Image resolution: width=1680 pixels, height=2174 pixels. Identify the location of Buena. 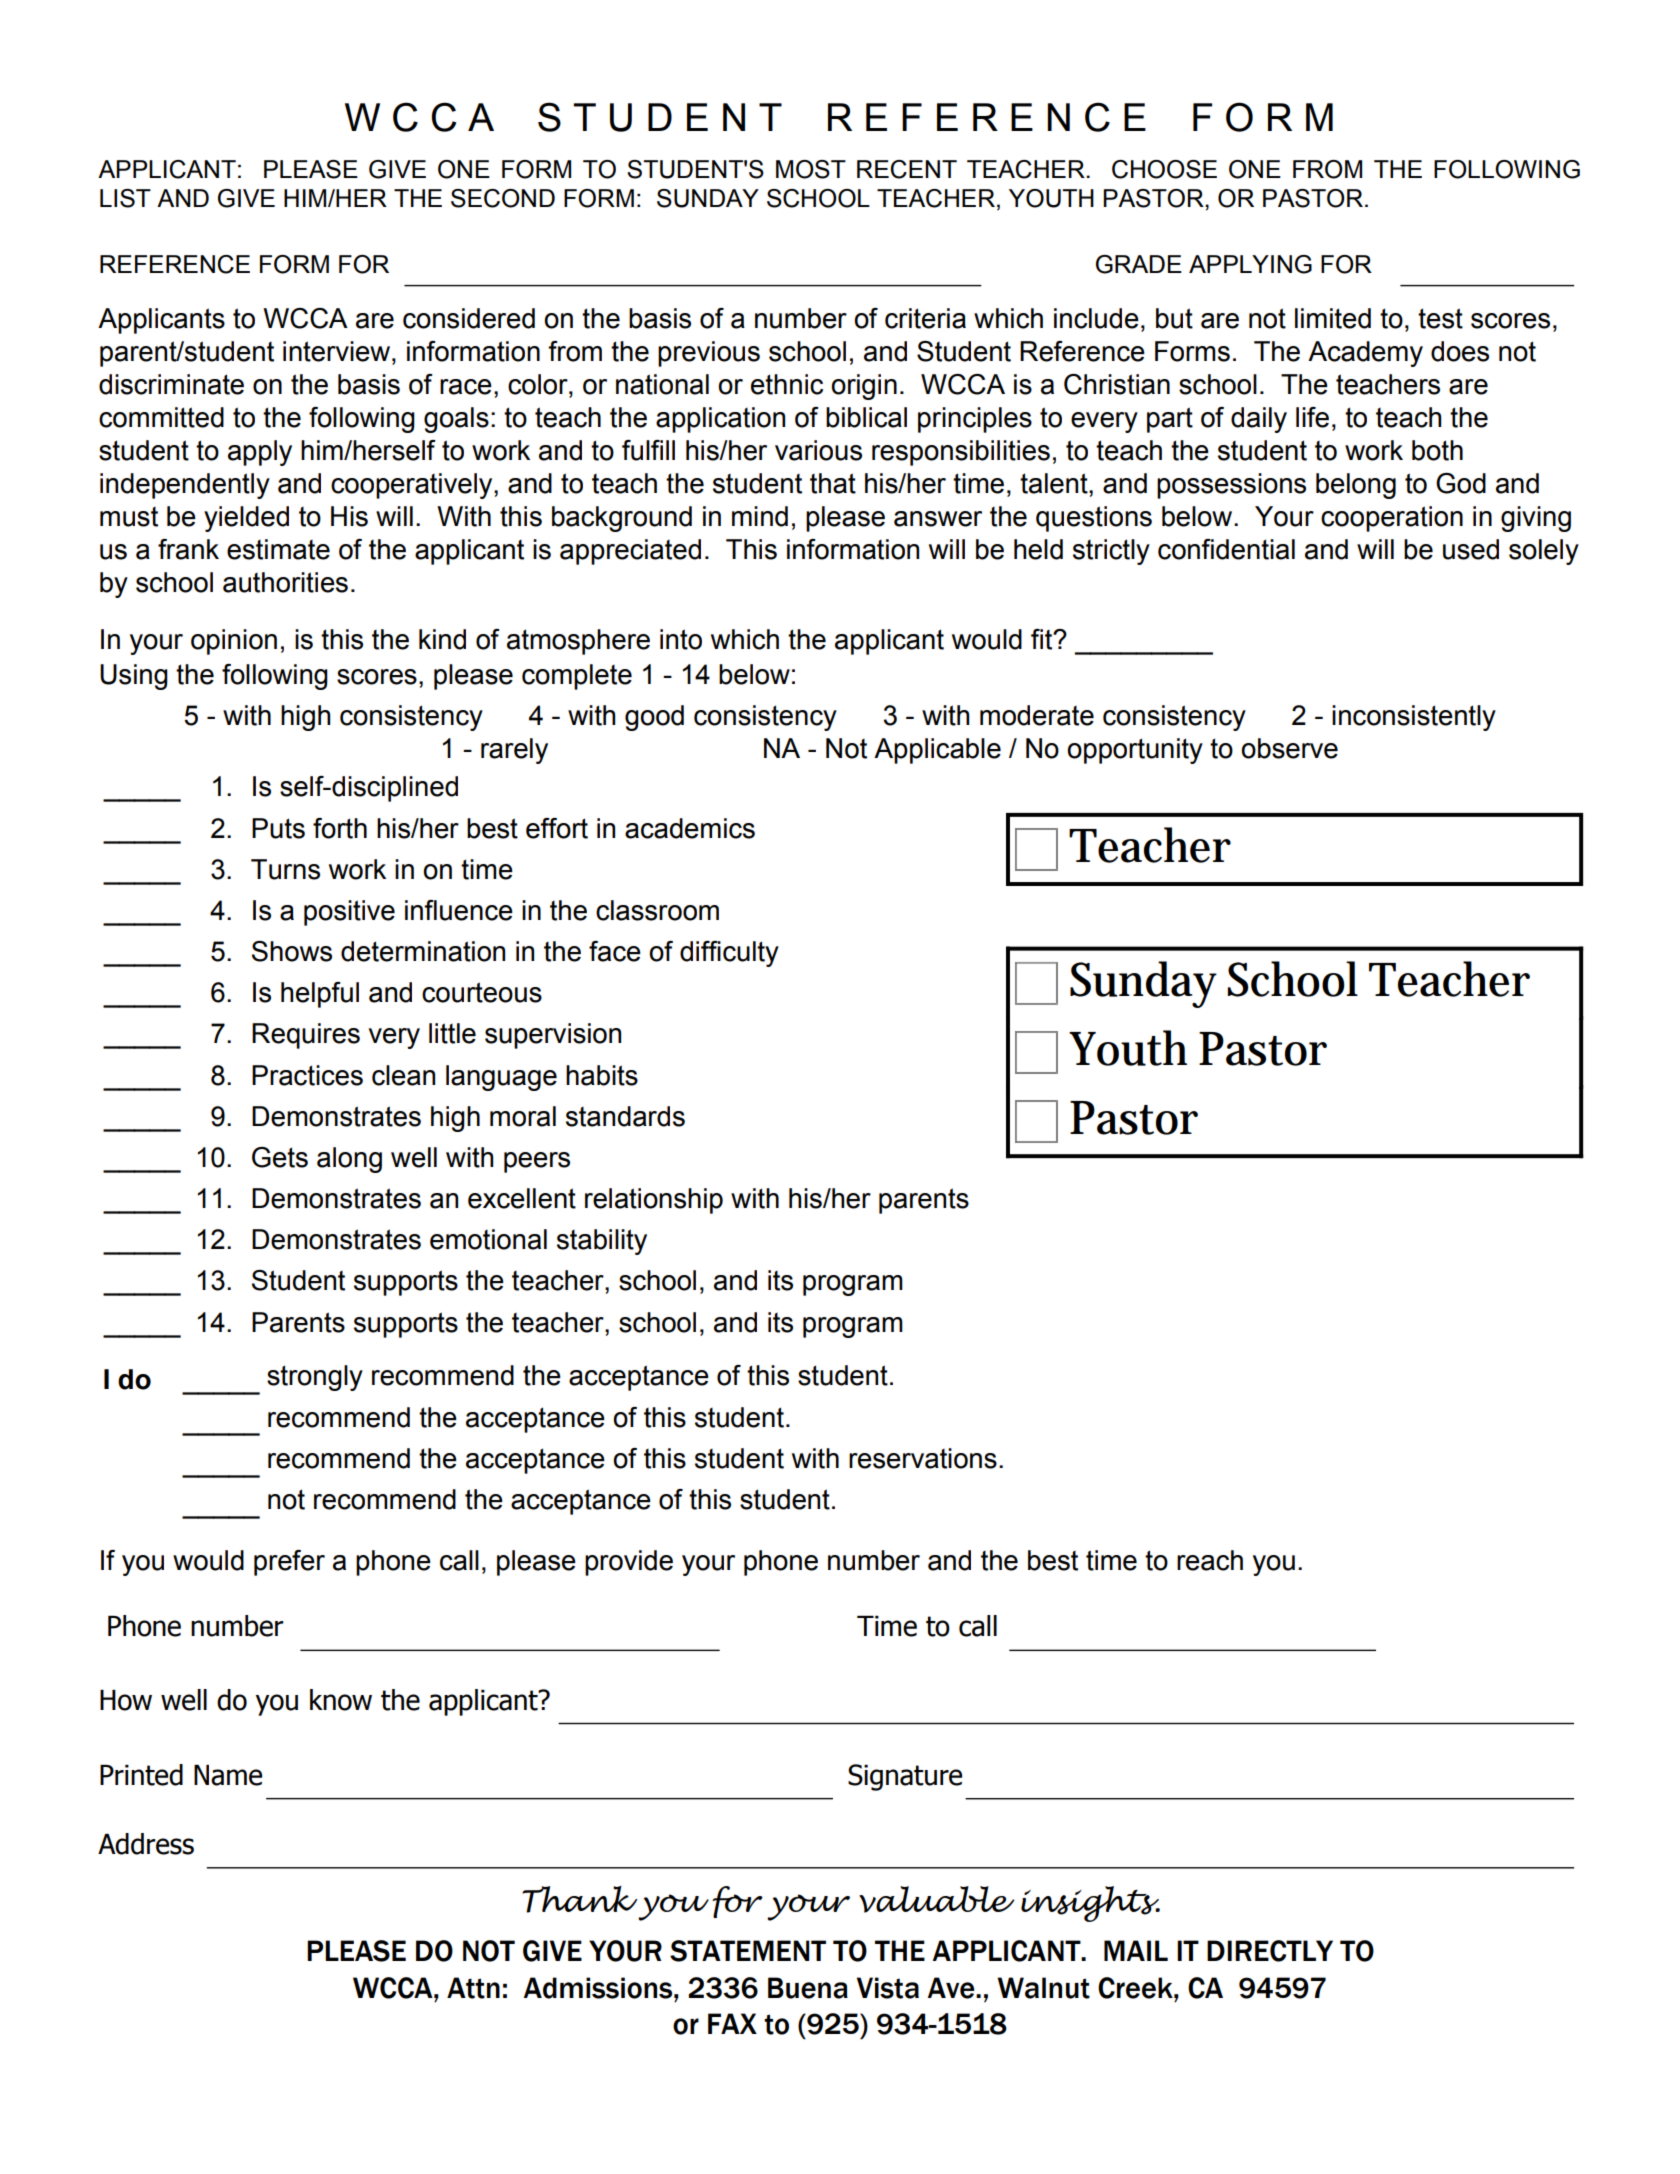
(808, 1988).
